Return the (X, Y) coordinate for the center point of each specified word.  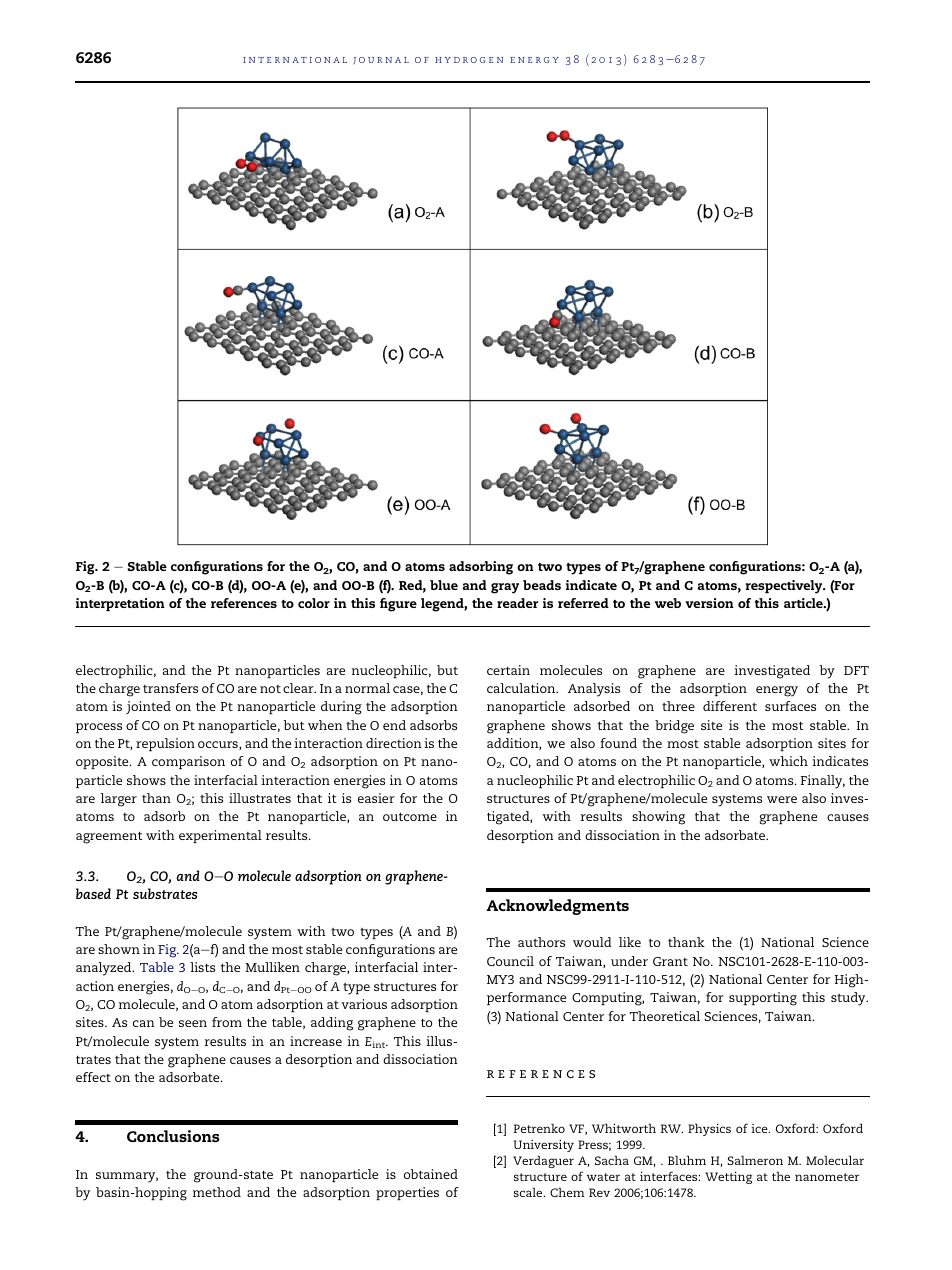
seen (193, 1023)
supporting (763, 999)
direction (394, 743)
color (314, 603)
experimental (220, 836)
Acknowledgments (557, 907)
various (364, 1004)
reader (517, 603)
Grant (670, 961)
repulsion (165, 744)
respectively (785, 587)
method (217, 1192)
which (788, 761)
